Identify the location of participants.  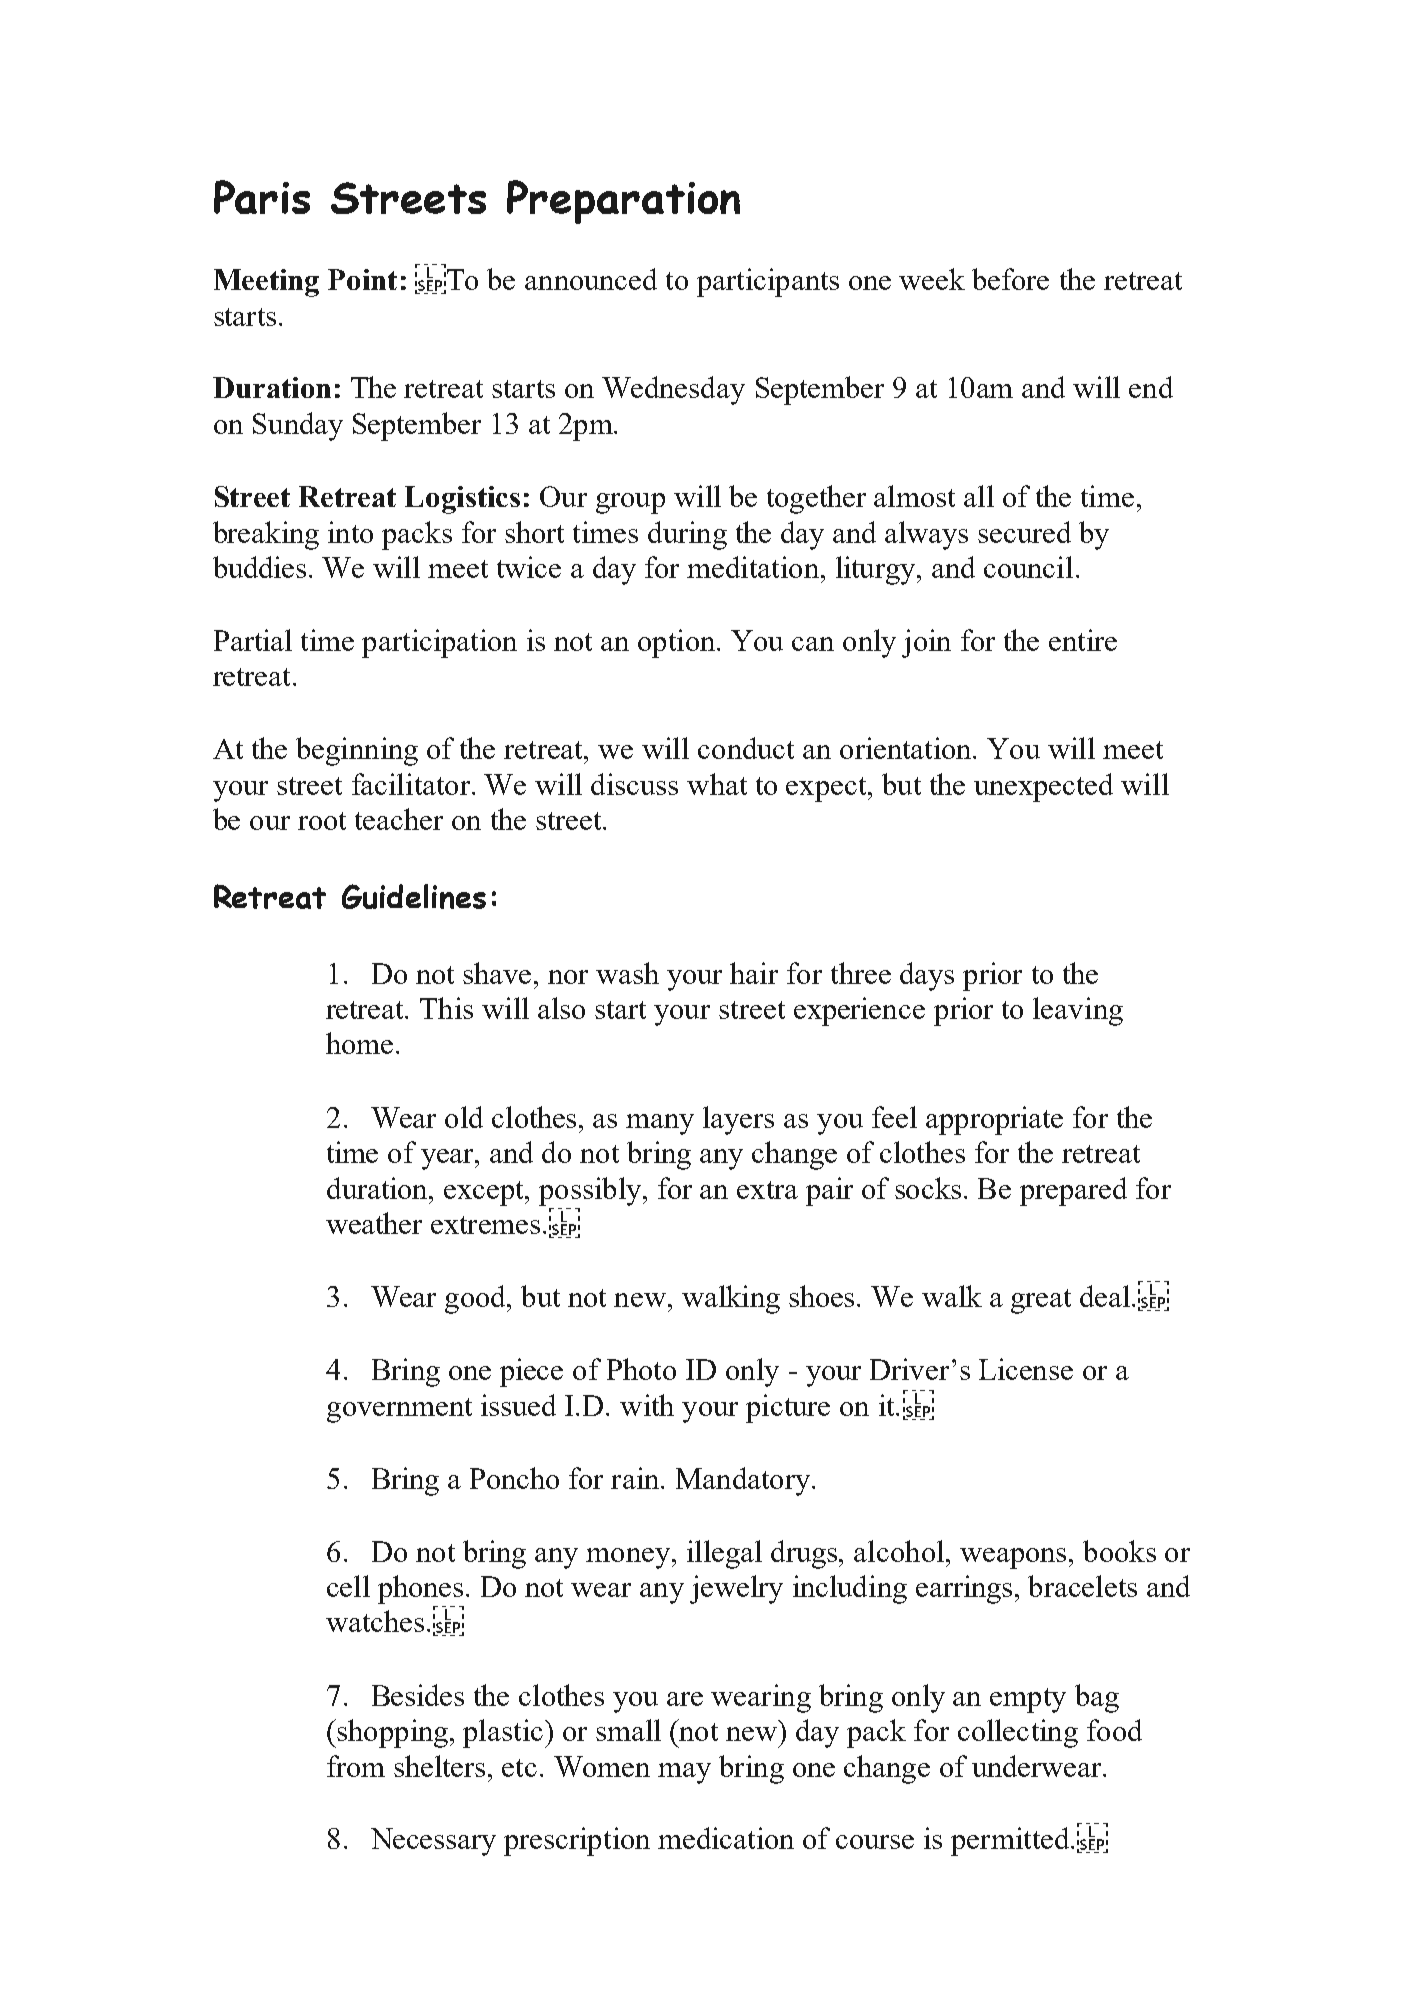
(768, 282).
